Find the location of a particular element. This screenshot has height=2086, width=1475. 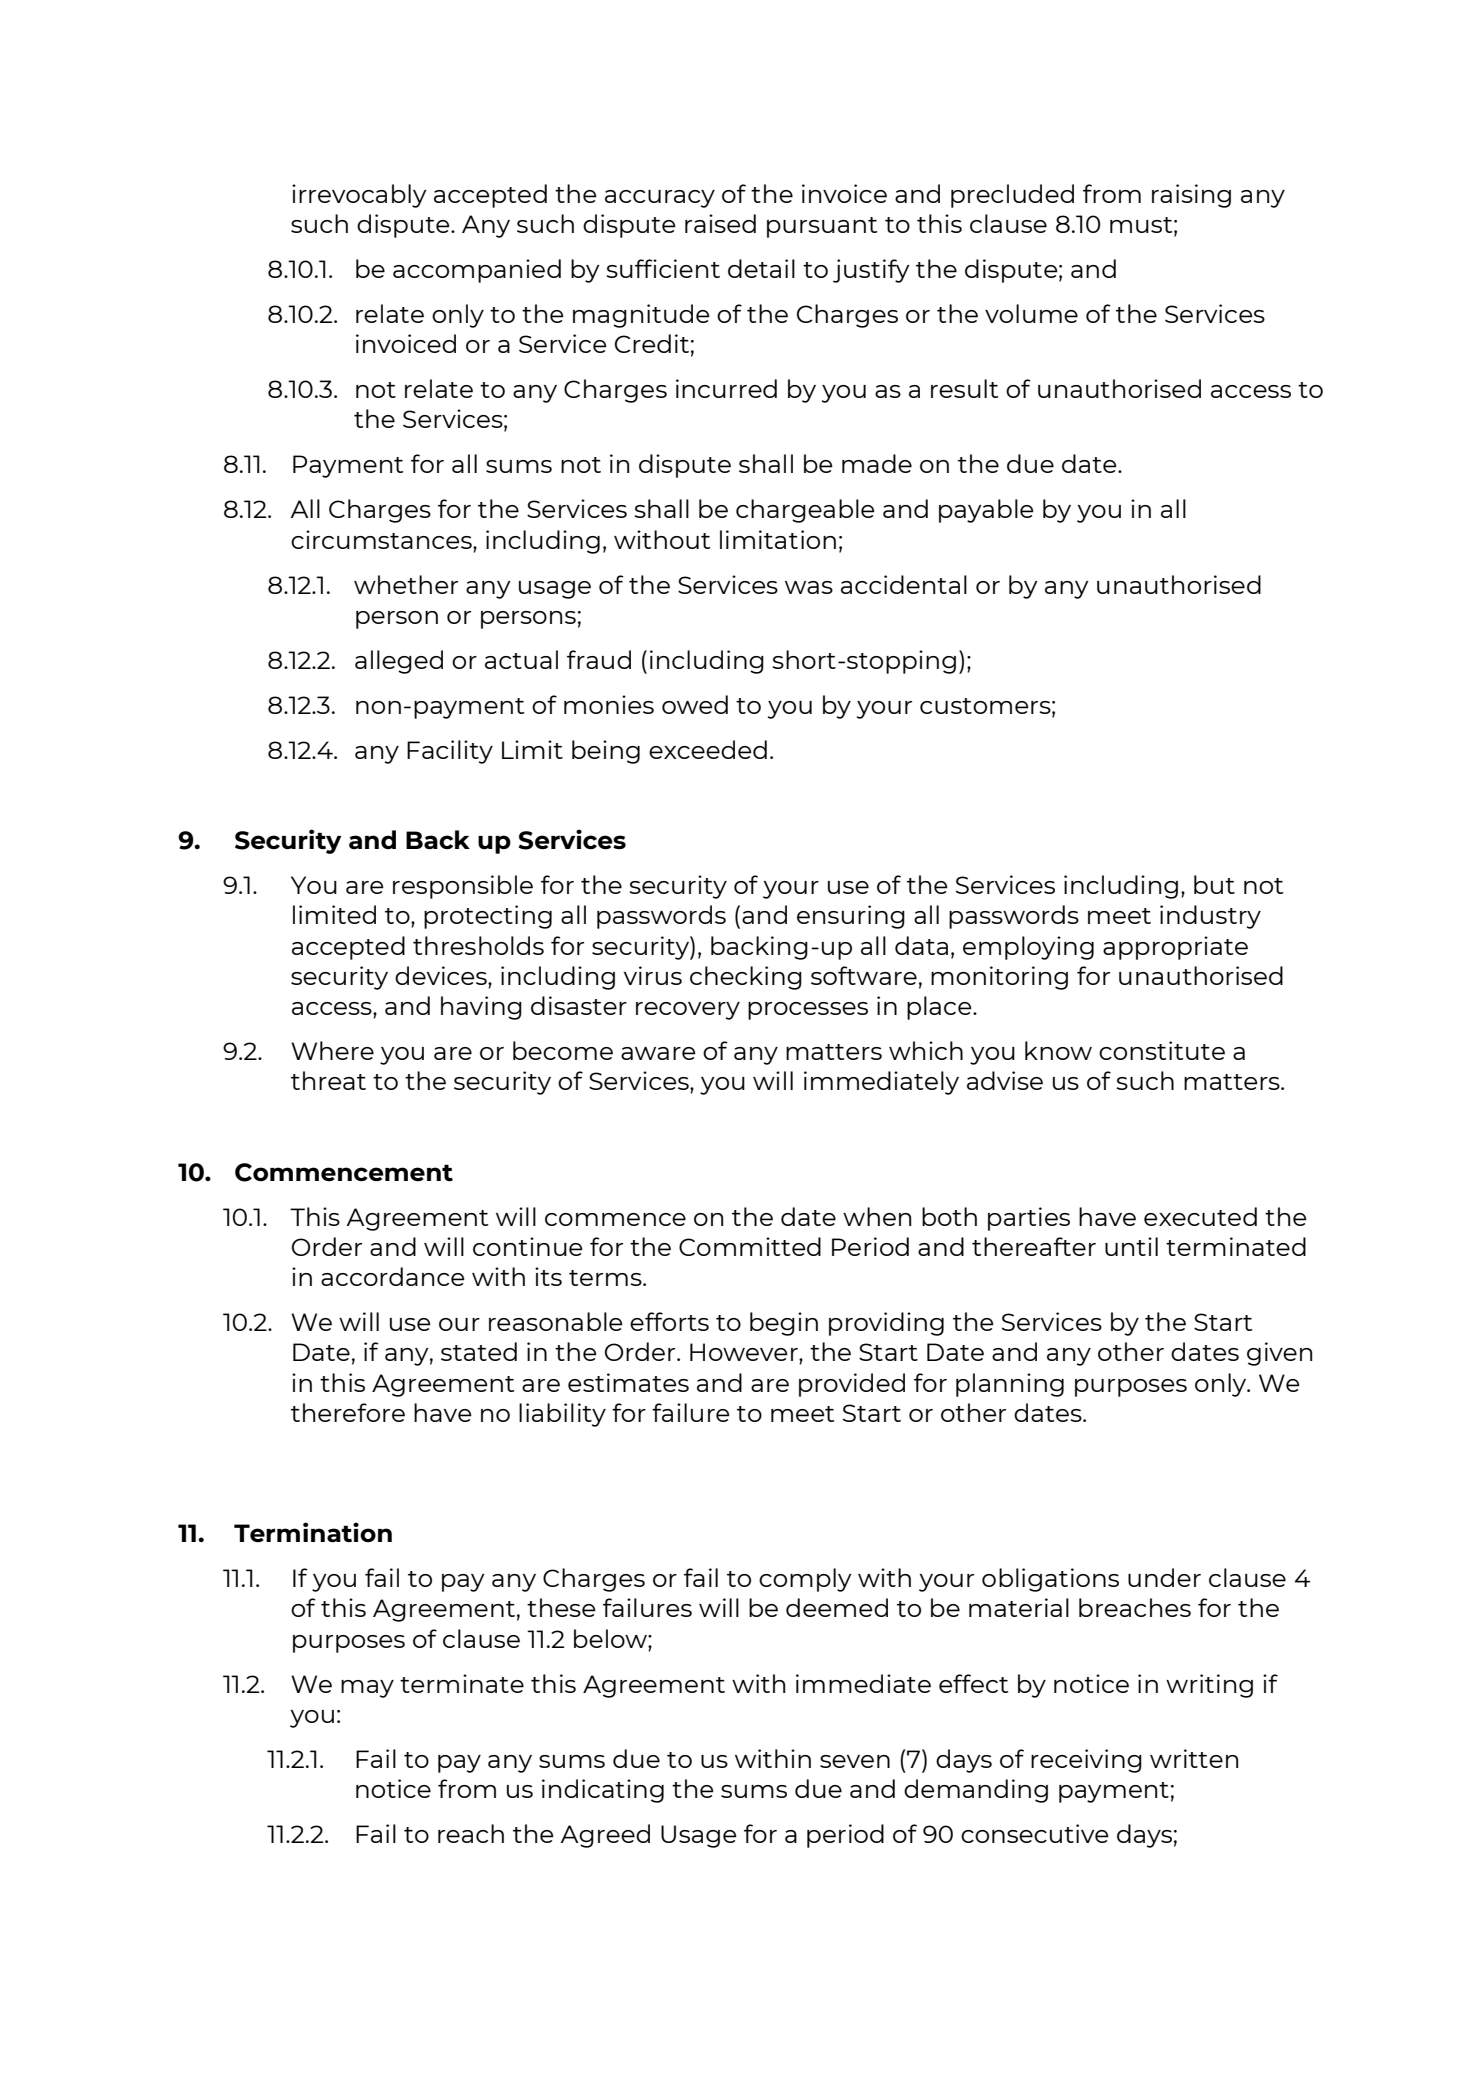

may is located at coordinates (367, 1689).
